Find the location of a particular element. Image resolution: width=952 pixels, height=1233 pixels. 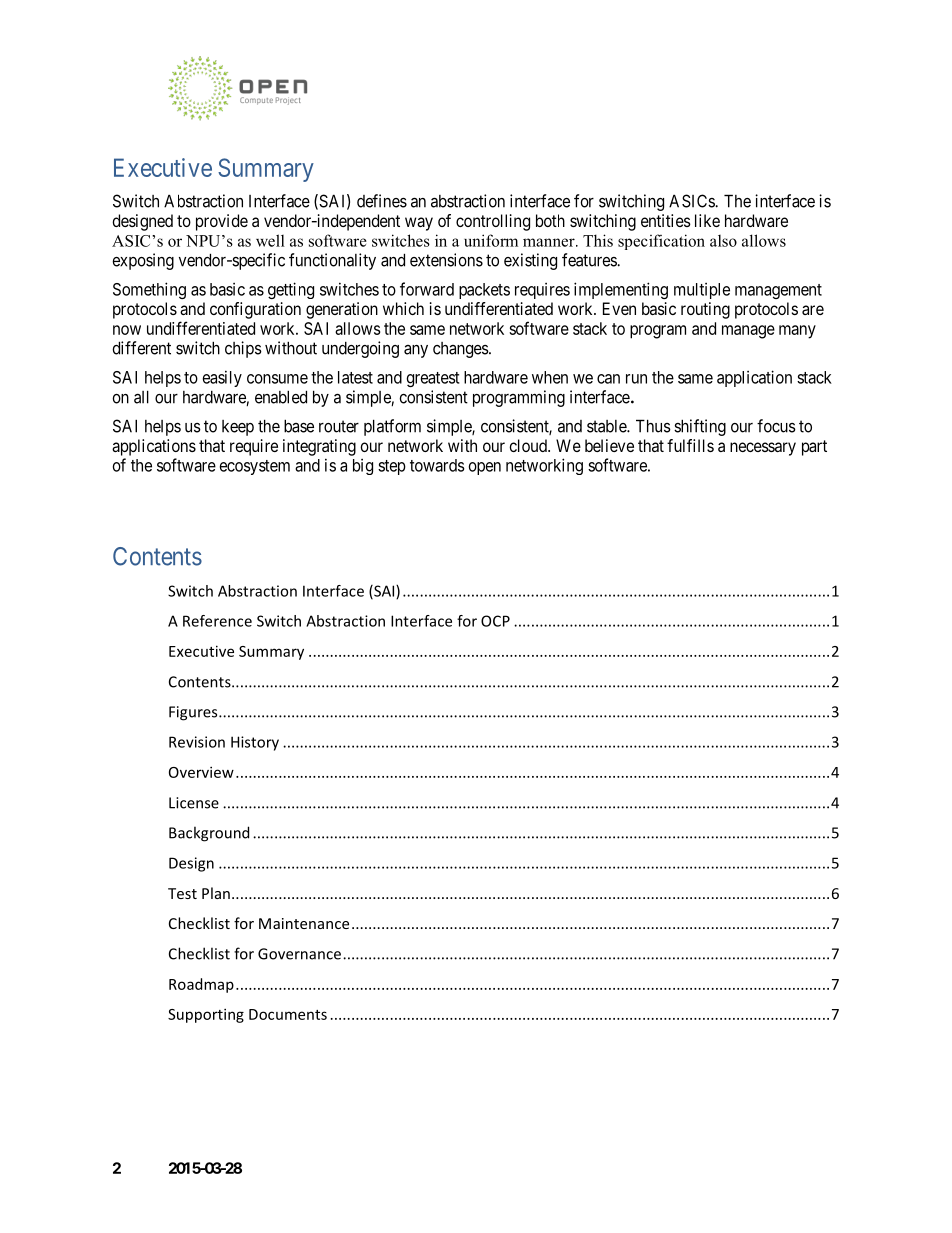

Supporting is located at coordinates (206, 1015).
